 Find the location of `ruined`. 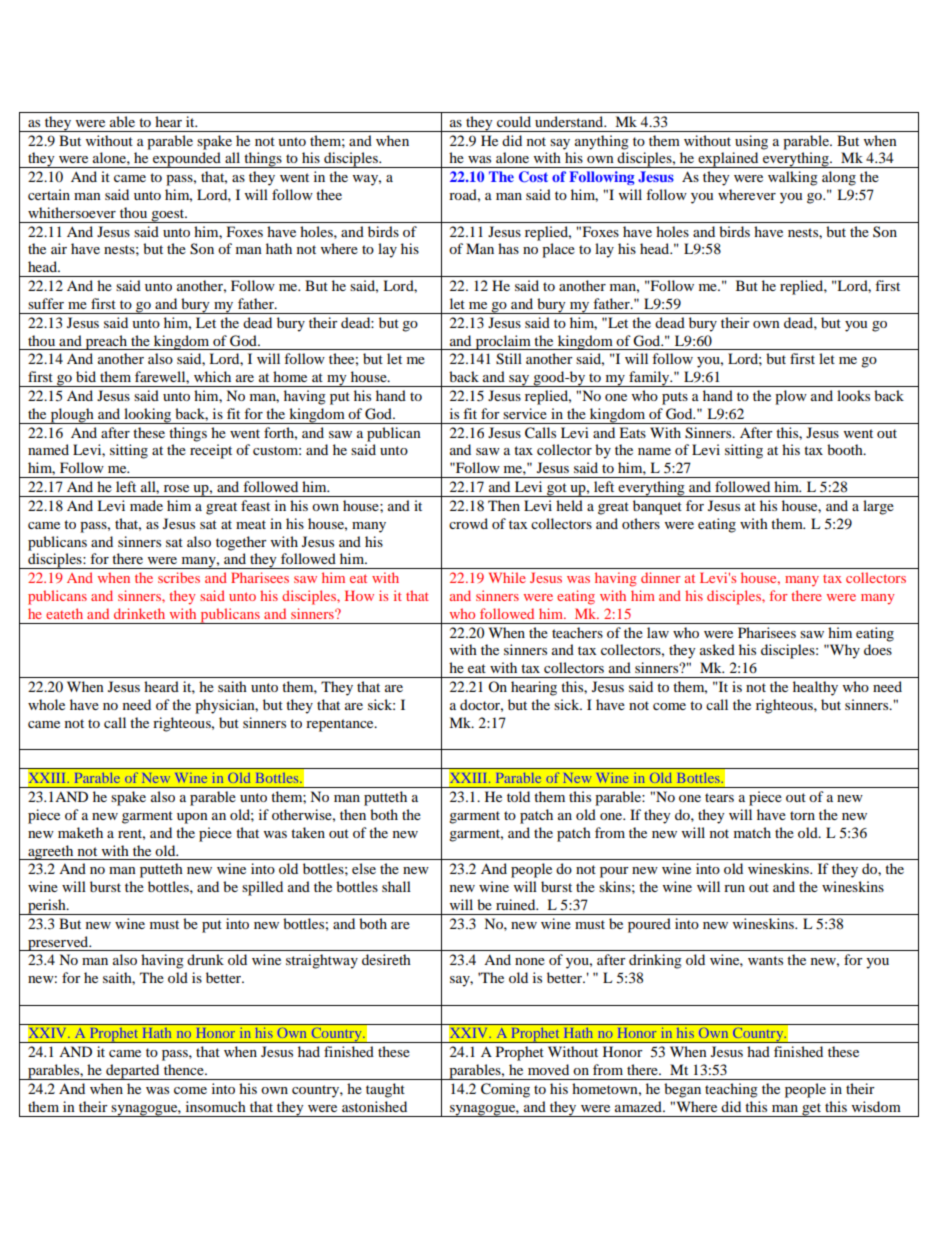

ruined is located at coordinates (517, 904).
